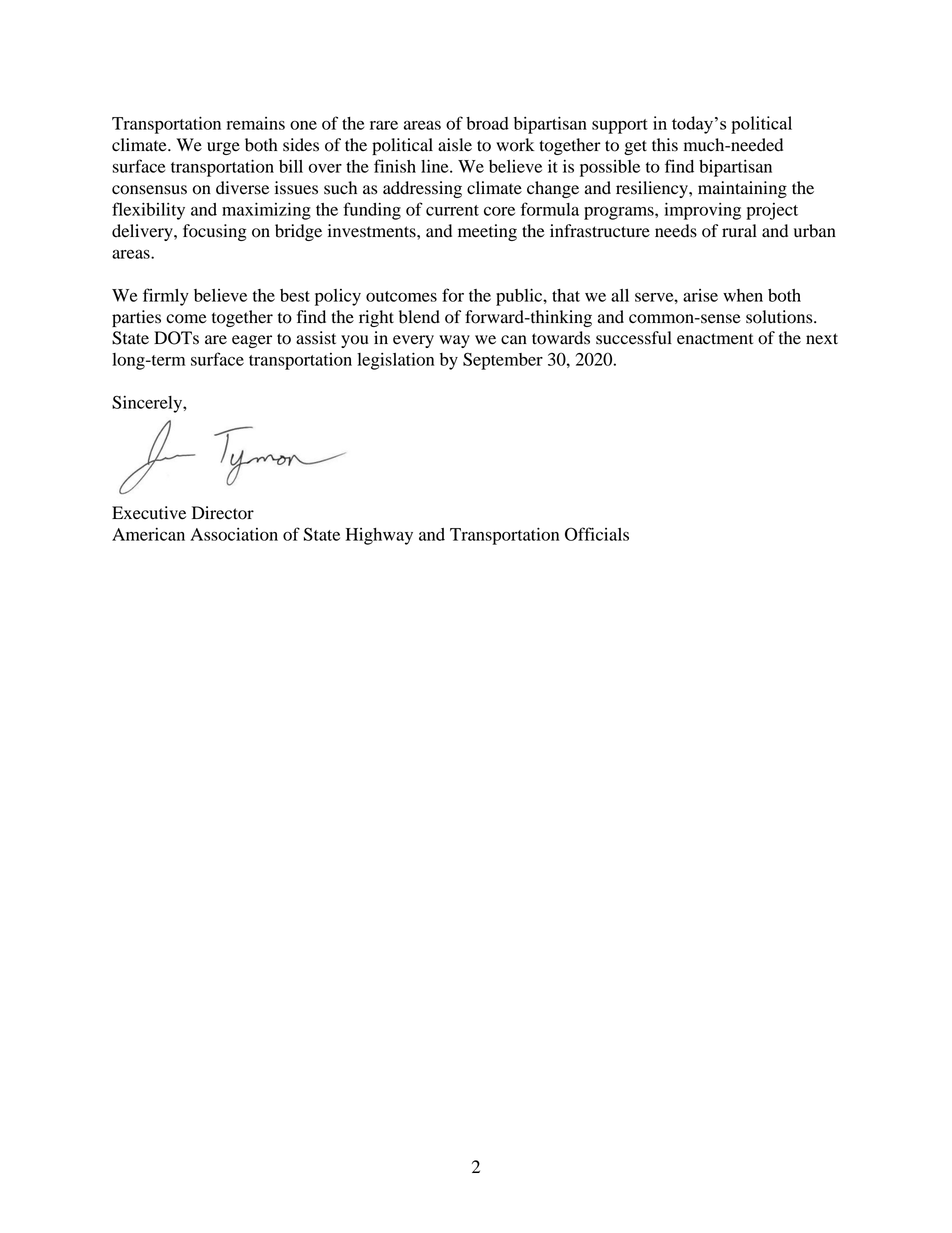 This image has width=952, height=1233. I want to click on Association, so click(234, 534).
